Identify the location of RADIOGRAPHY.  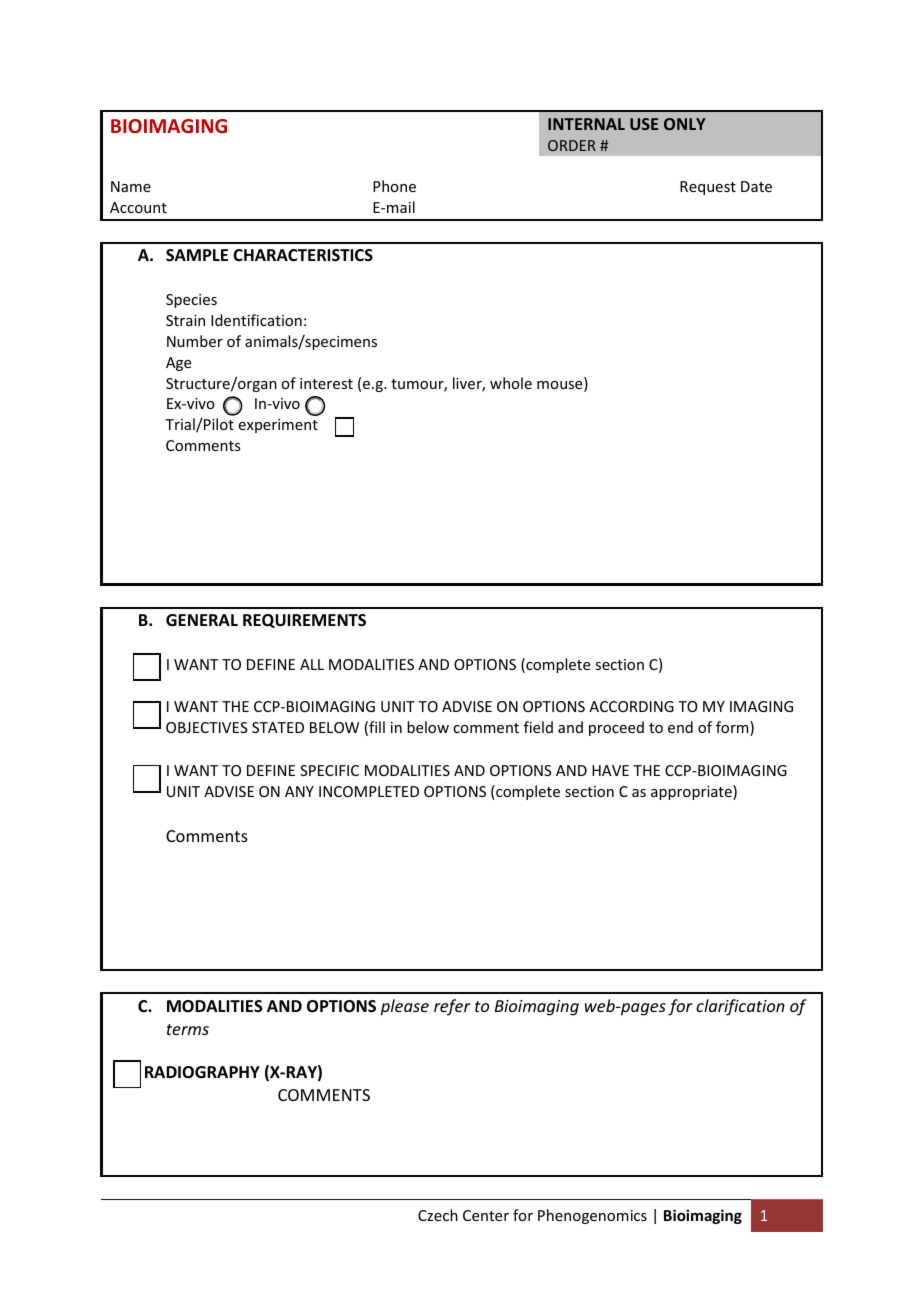
(202, 1072).
